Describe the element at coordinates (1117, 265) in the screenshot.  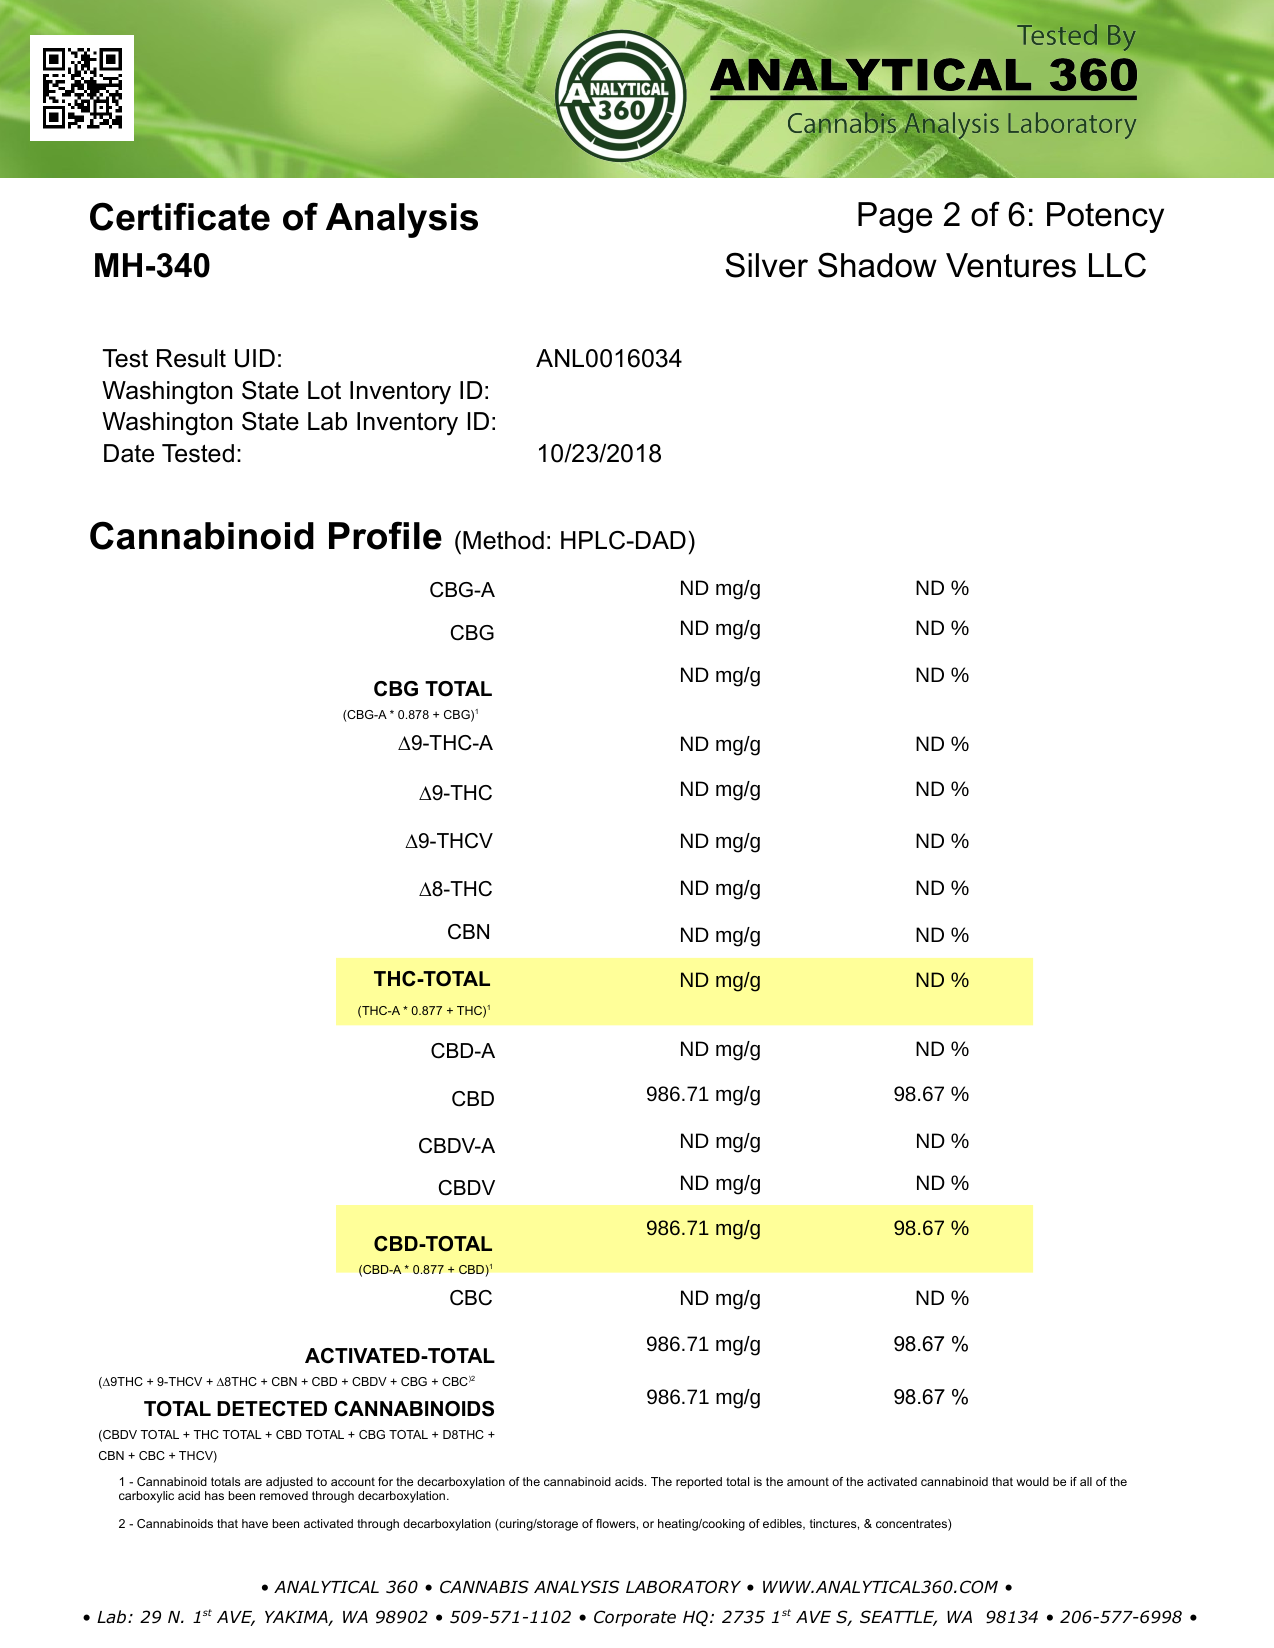
I see `LLC` at that location.
